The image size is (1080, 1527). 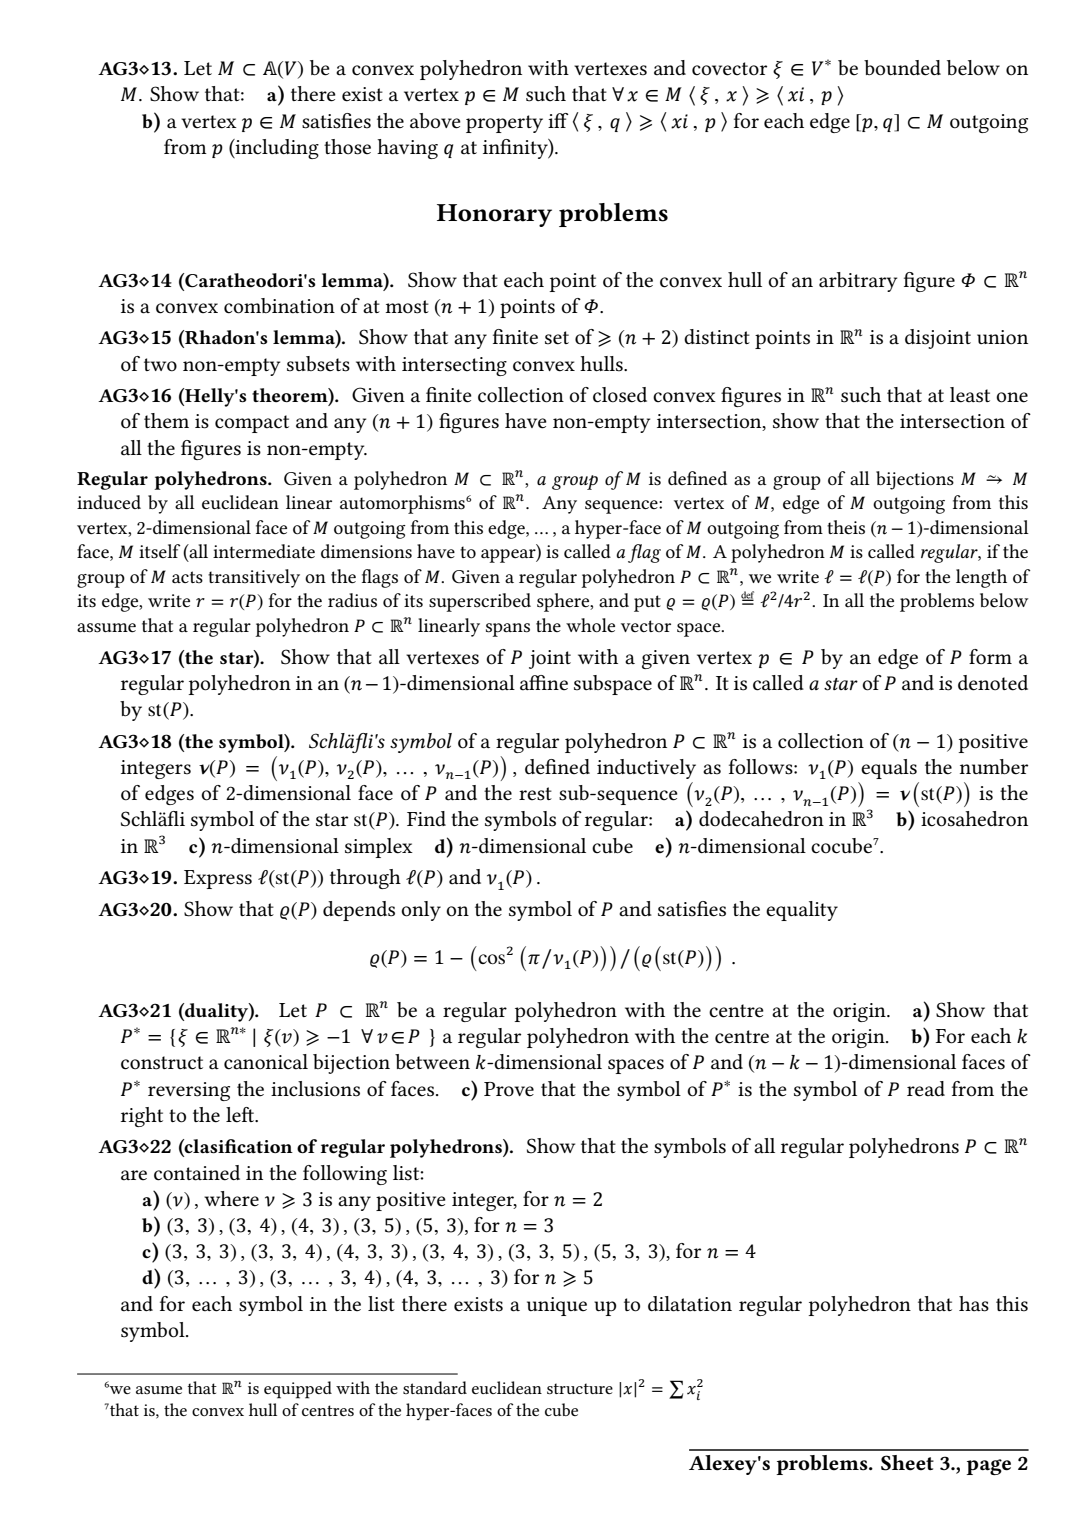 What do you see at coordinates (298, 1390) in the image?
I see `equipped` at bounding box center [298, 1390].
